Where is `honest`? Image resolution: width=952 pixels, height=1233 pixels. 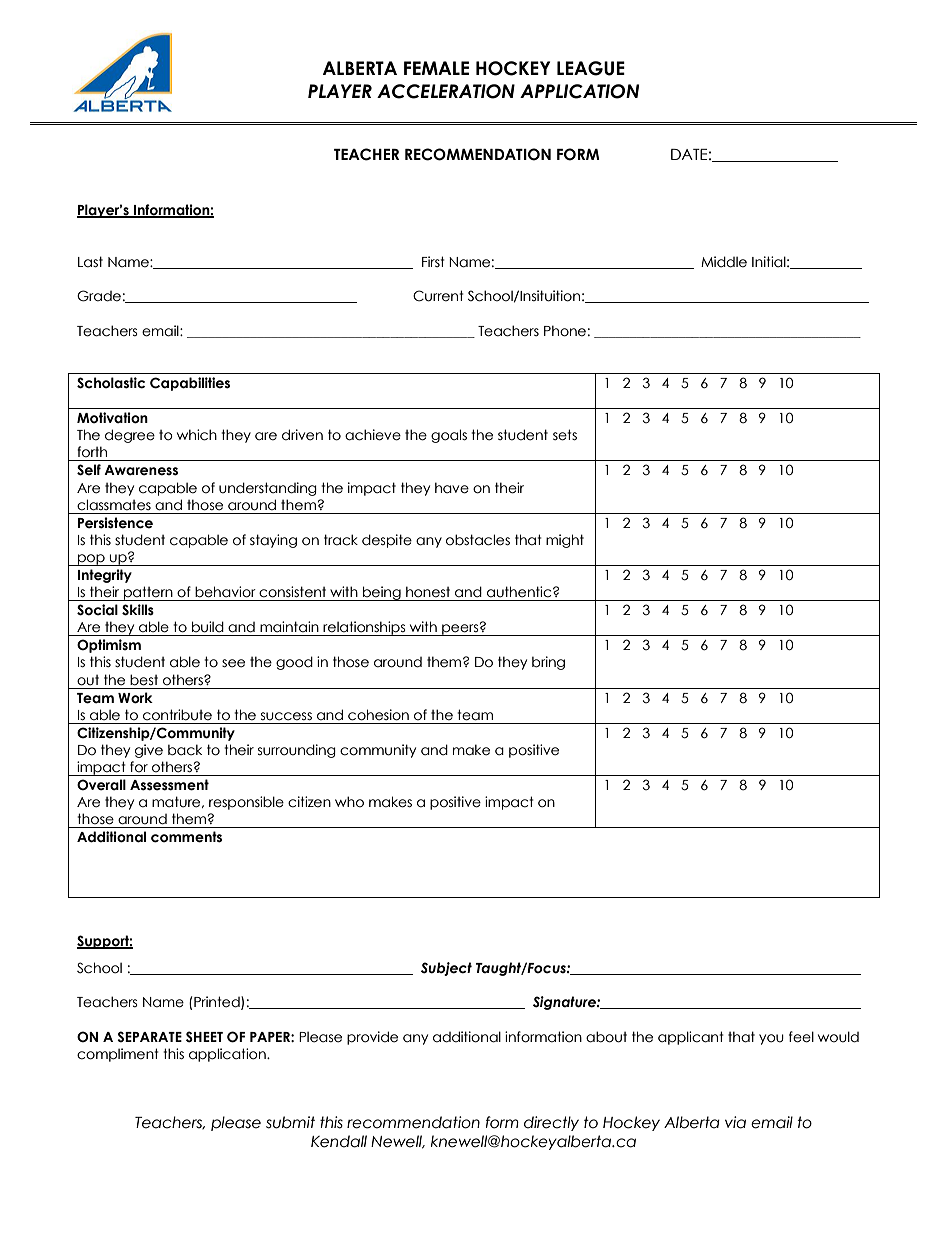 honest is located at coordinates (428, 592).
